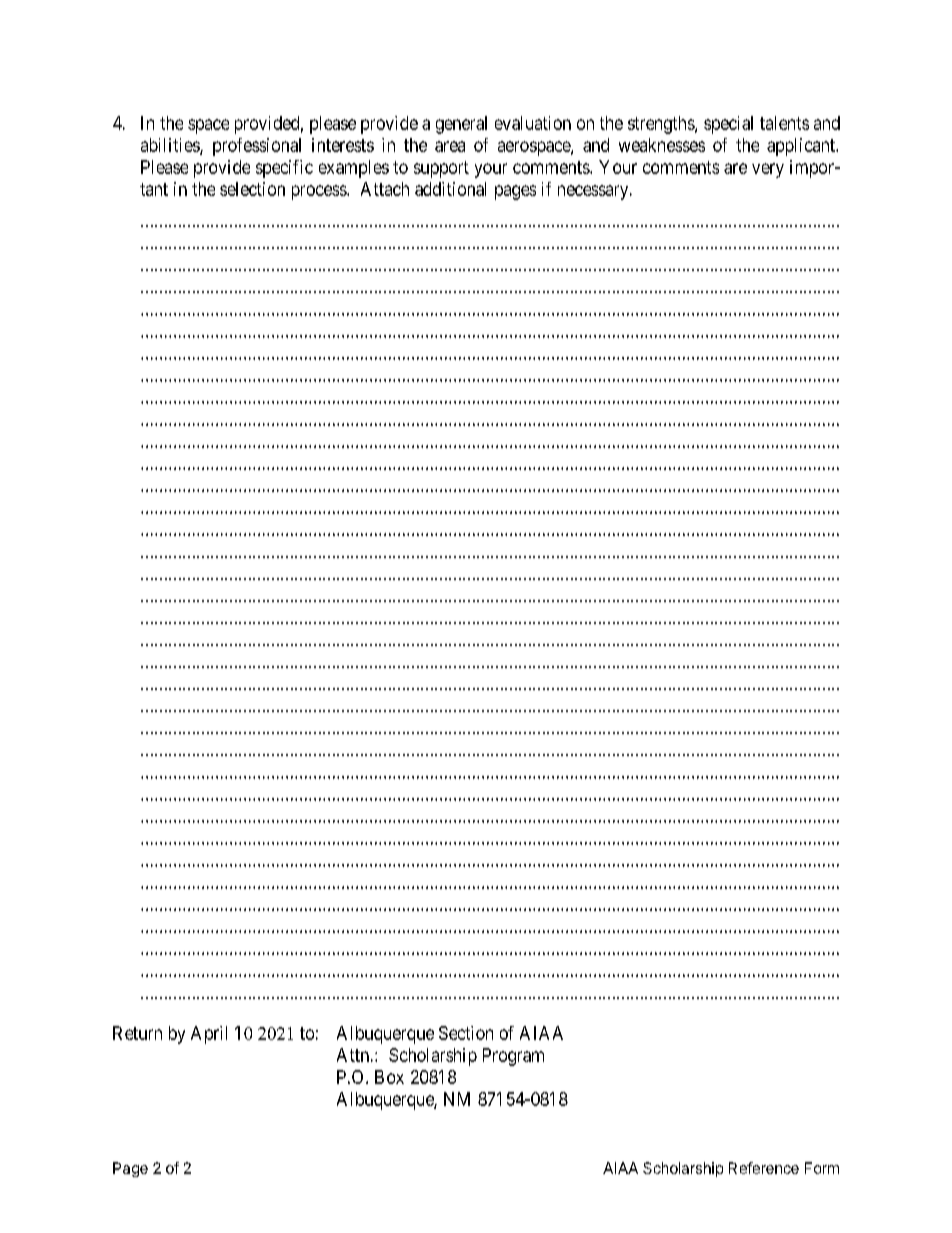 The image size is (952, 1233). What do you see at coordinates (389, 1077) in the document?
I see `Box` at bounding box center [389, 1077].
